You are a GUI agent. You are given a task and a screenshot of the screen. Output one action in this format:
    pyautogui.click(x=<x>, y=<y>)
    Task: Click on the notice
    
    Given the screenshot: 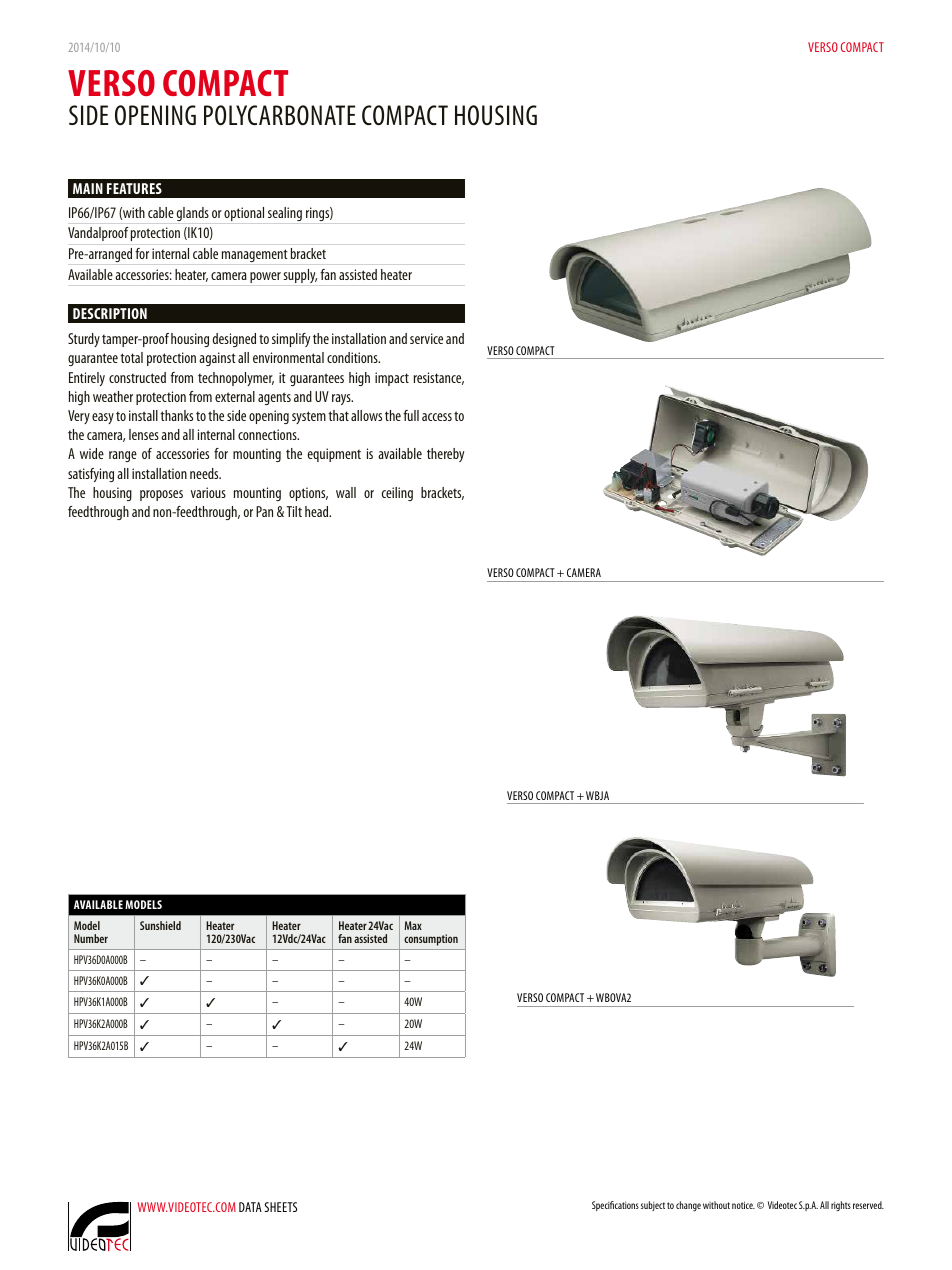 What is the action you would take?
    pyautogui.click(x=743, y=1205)
